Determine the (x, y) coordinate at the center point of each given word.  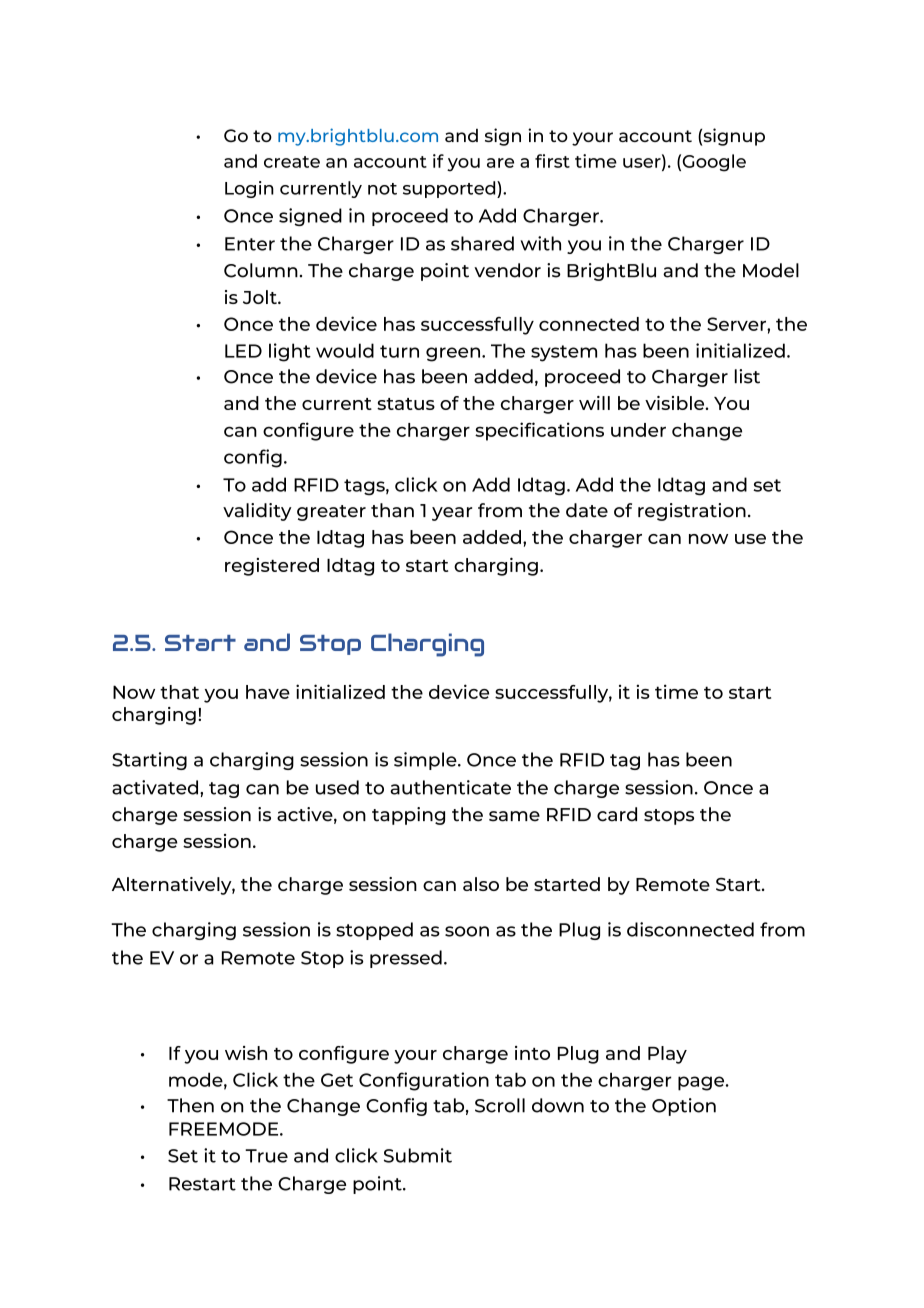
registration (692, 512)
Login (249, 189)
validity (257, 512)
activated (156, 787)
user (643, 163)
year (452, 514)
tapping (408, 816)
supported (450, 189)
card (617, 814)
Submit (418, 1155)
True (266, 1156)
